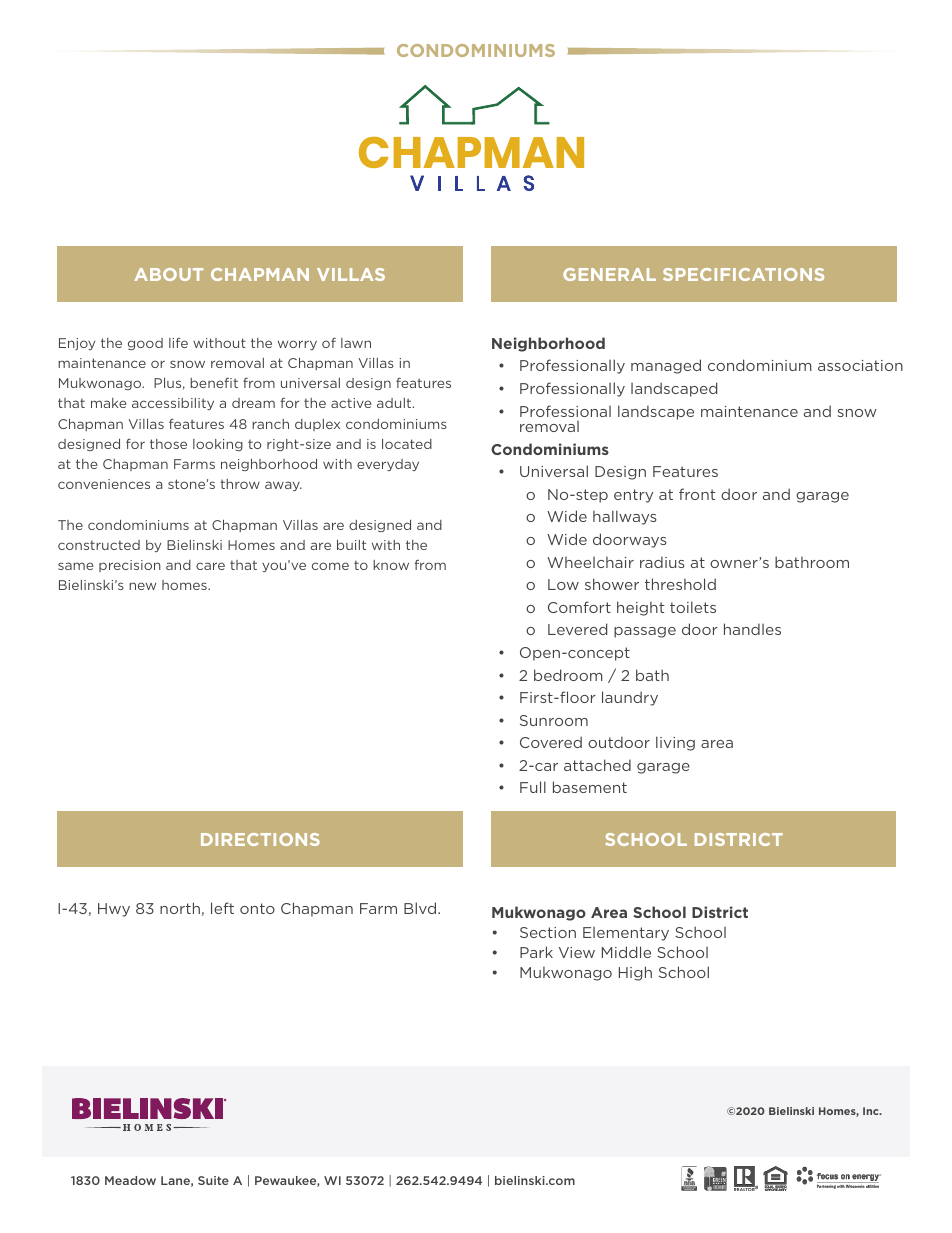  Describe the element at coordinates (168, 274) in the image. I see `ABOUT` at that location.
